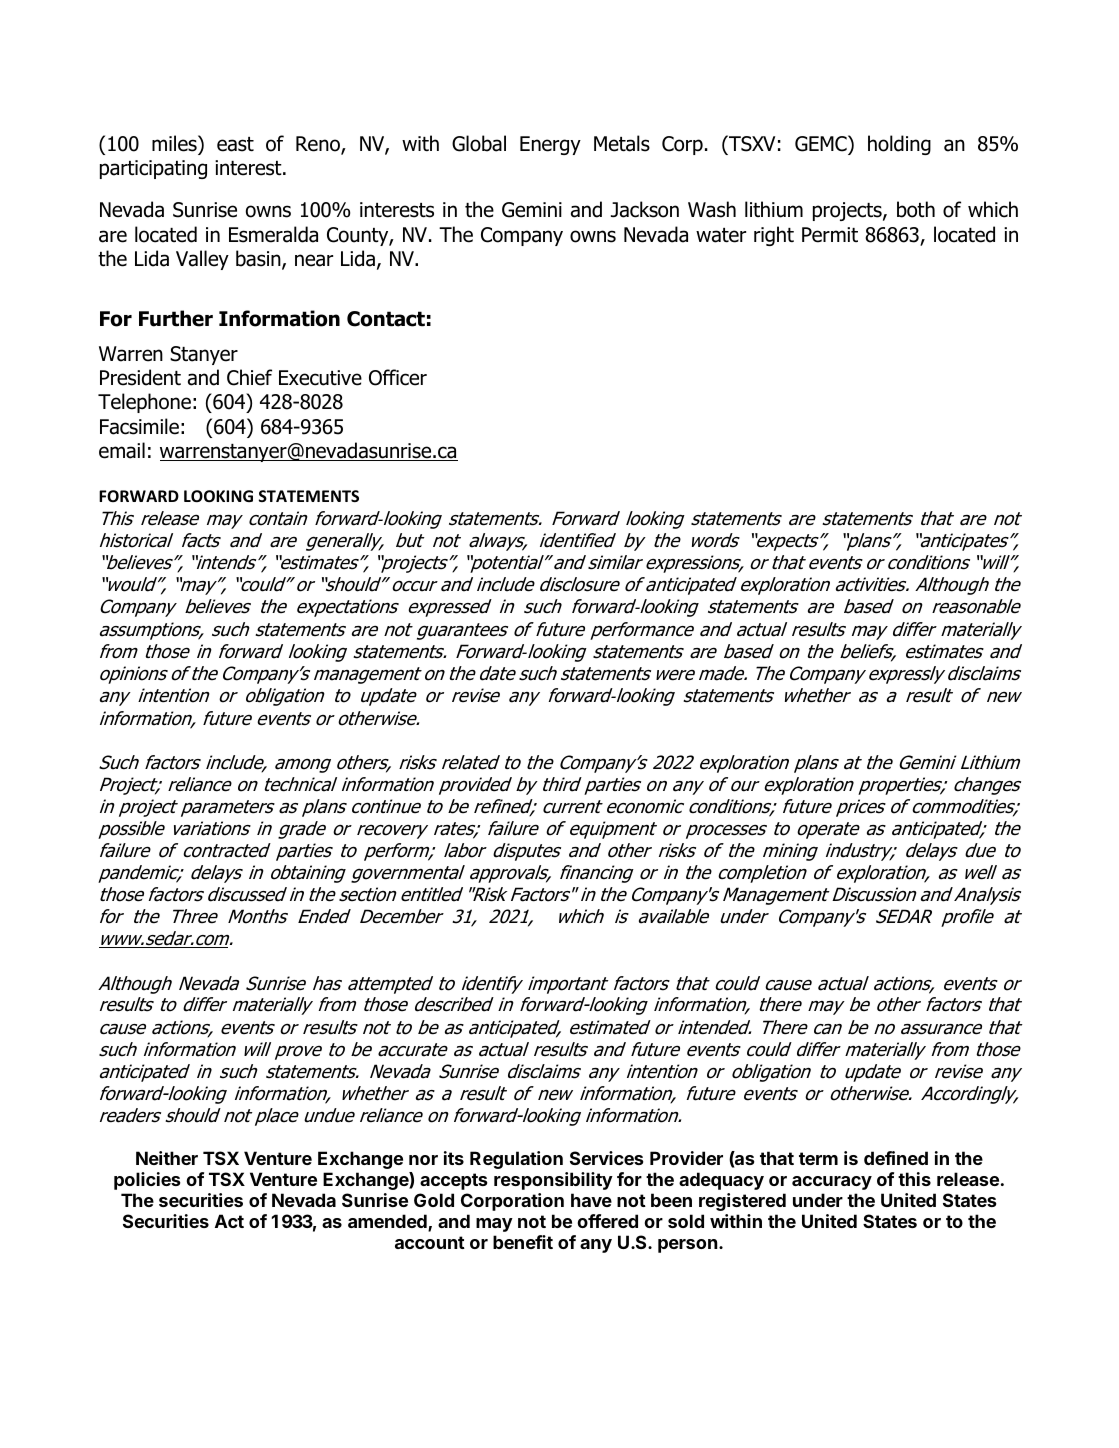  I want to click on Neither, so click(167, 1158).
